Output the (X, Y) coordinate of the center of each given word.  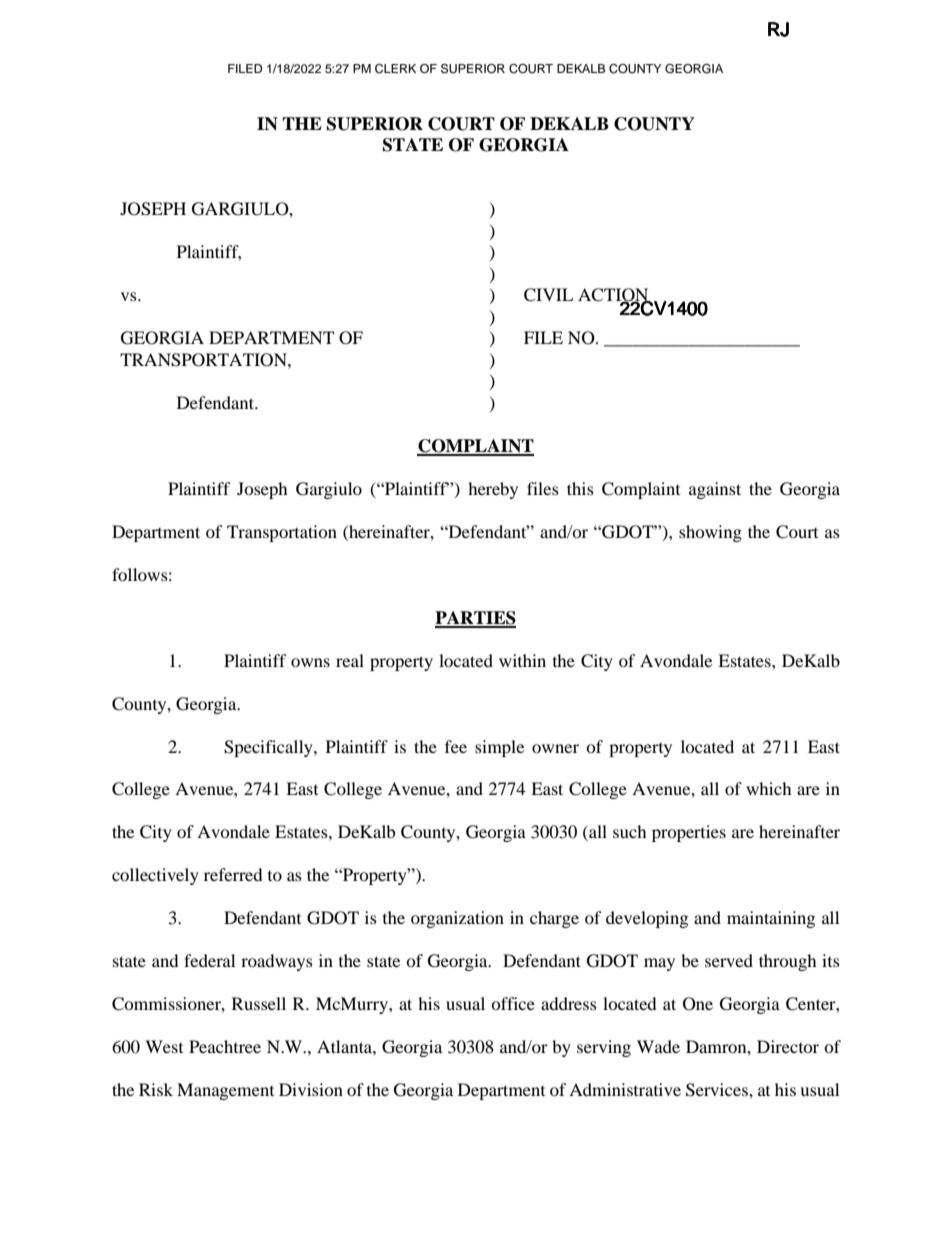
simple (499, 748)
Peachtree (225, 1046)
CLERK (395, 69)
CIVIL (548, 295)
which (769, 788)
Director (788, 1046)
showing (710, 533)
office (513, 1003)
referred (233, 874)
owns (310, 662)
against (715, 490)
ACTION (614, 296)
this (580, 488)
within (522, 660)
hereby (493, 490)
